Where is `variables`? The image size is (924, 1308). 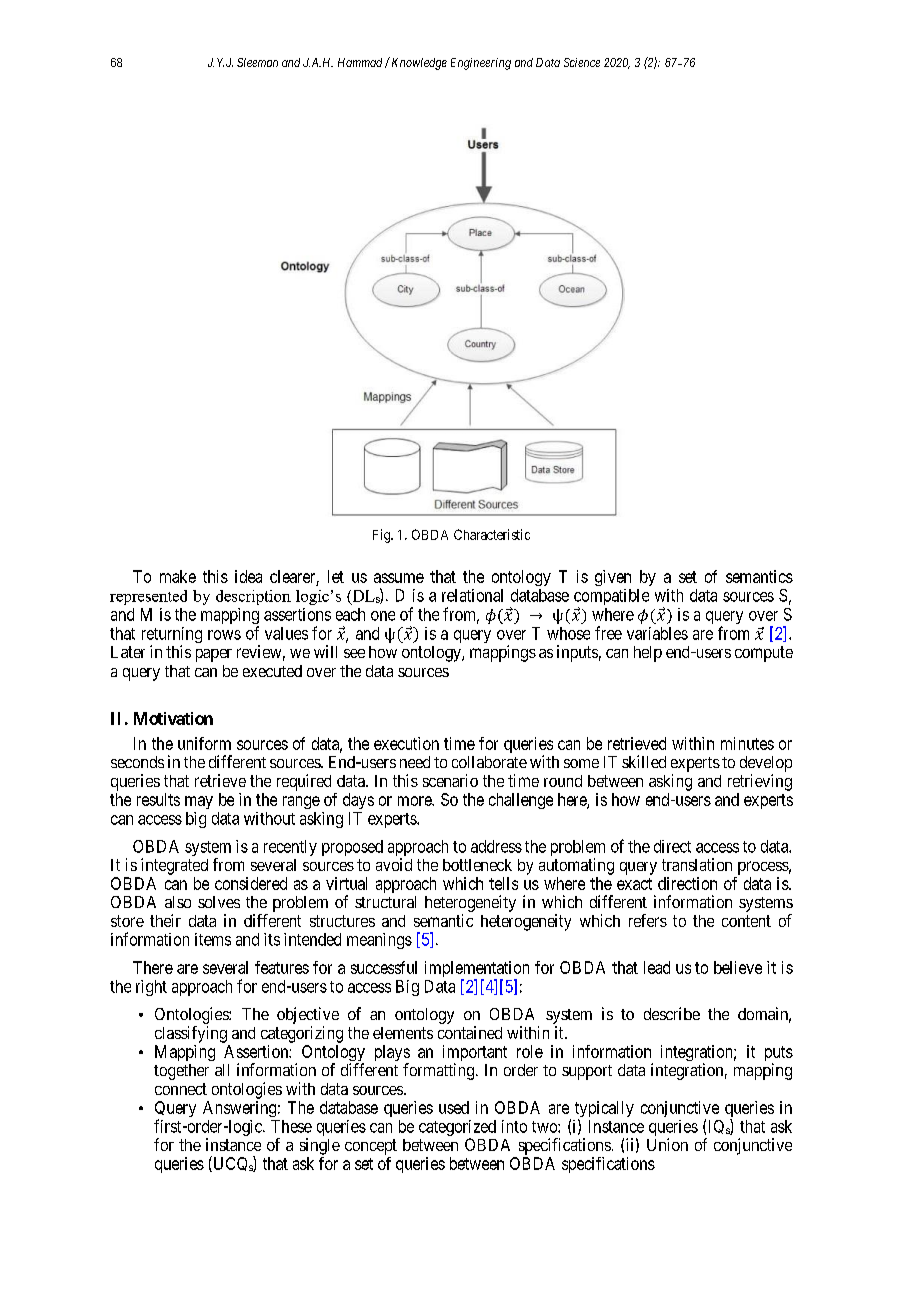 variables is located at coordinates (657, 633).
